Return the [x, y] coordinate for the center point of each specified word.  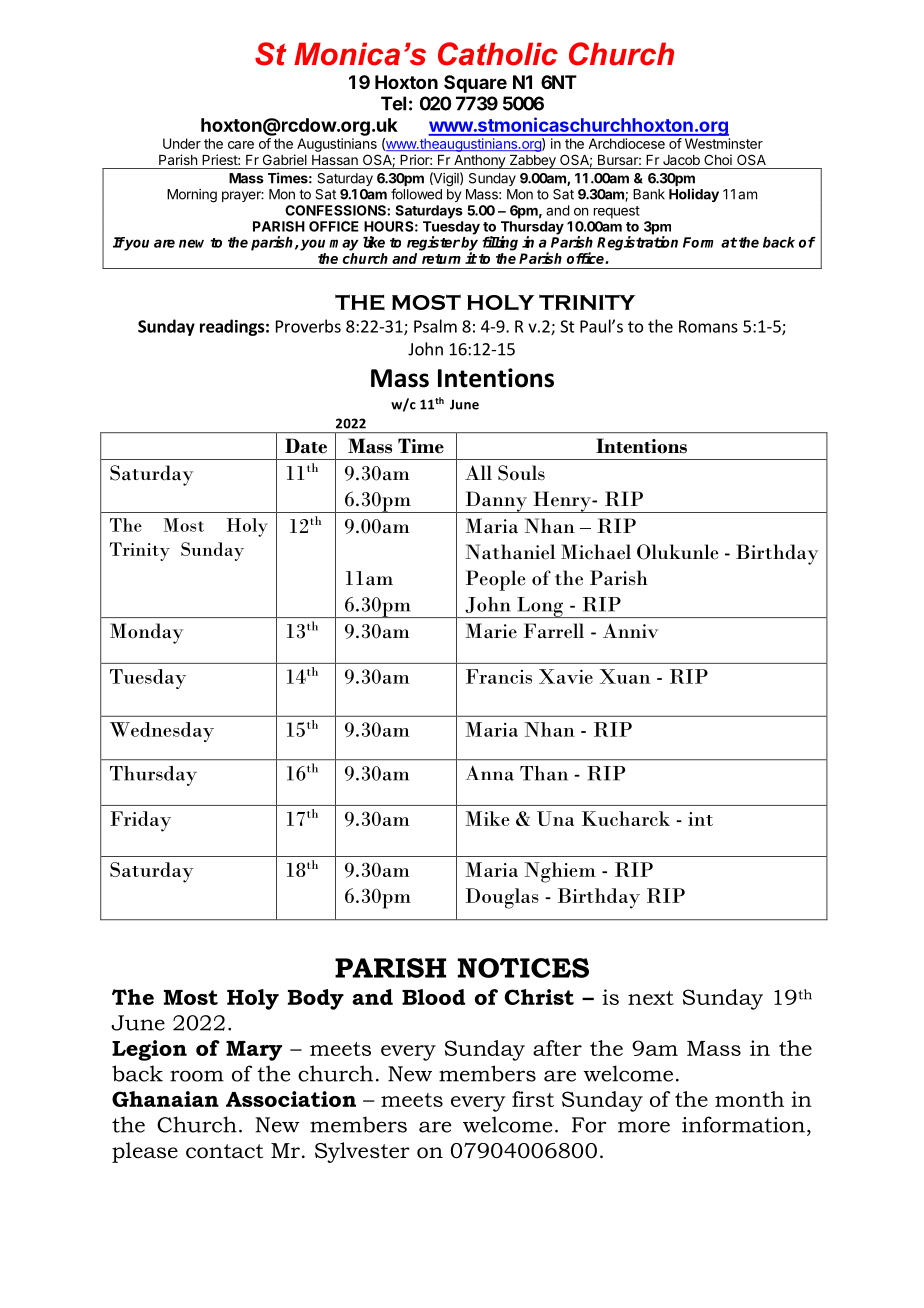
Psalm [435, 326]
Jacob [681, 160]
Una [555, 818]
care [241, 145]
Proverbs [308, 326]
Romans [708, 326]
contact [224, 1151]
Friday [140, 821]
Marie [491, 631]
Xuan [625, 676]
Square [475, 84]
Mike [488, 818]
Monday [146, 633]
